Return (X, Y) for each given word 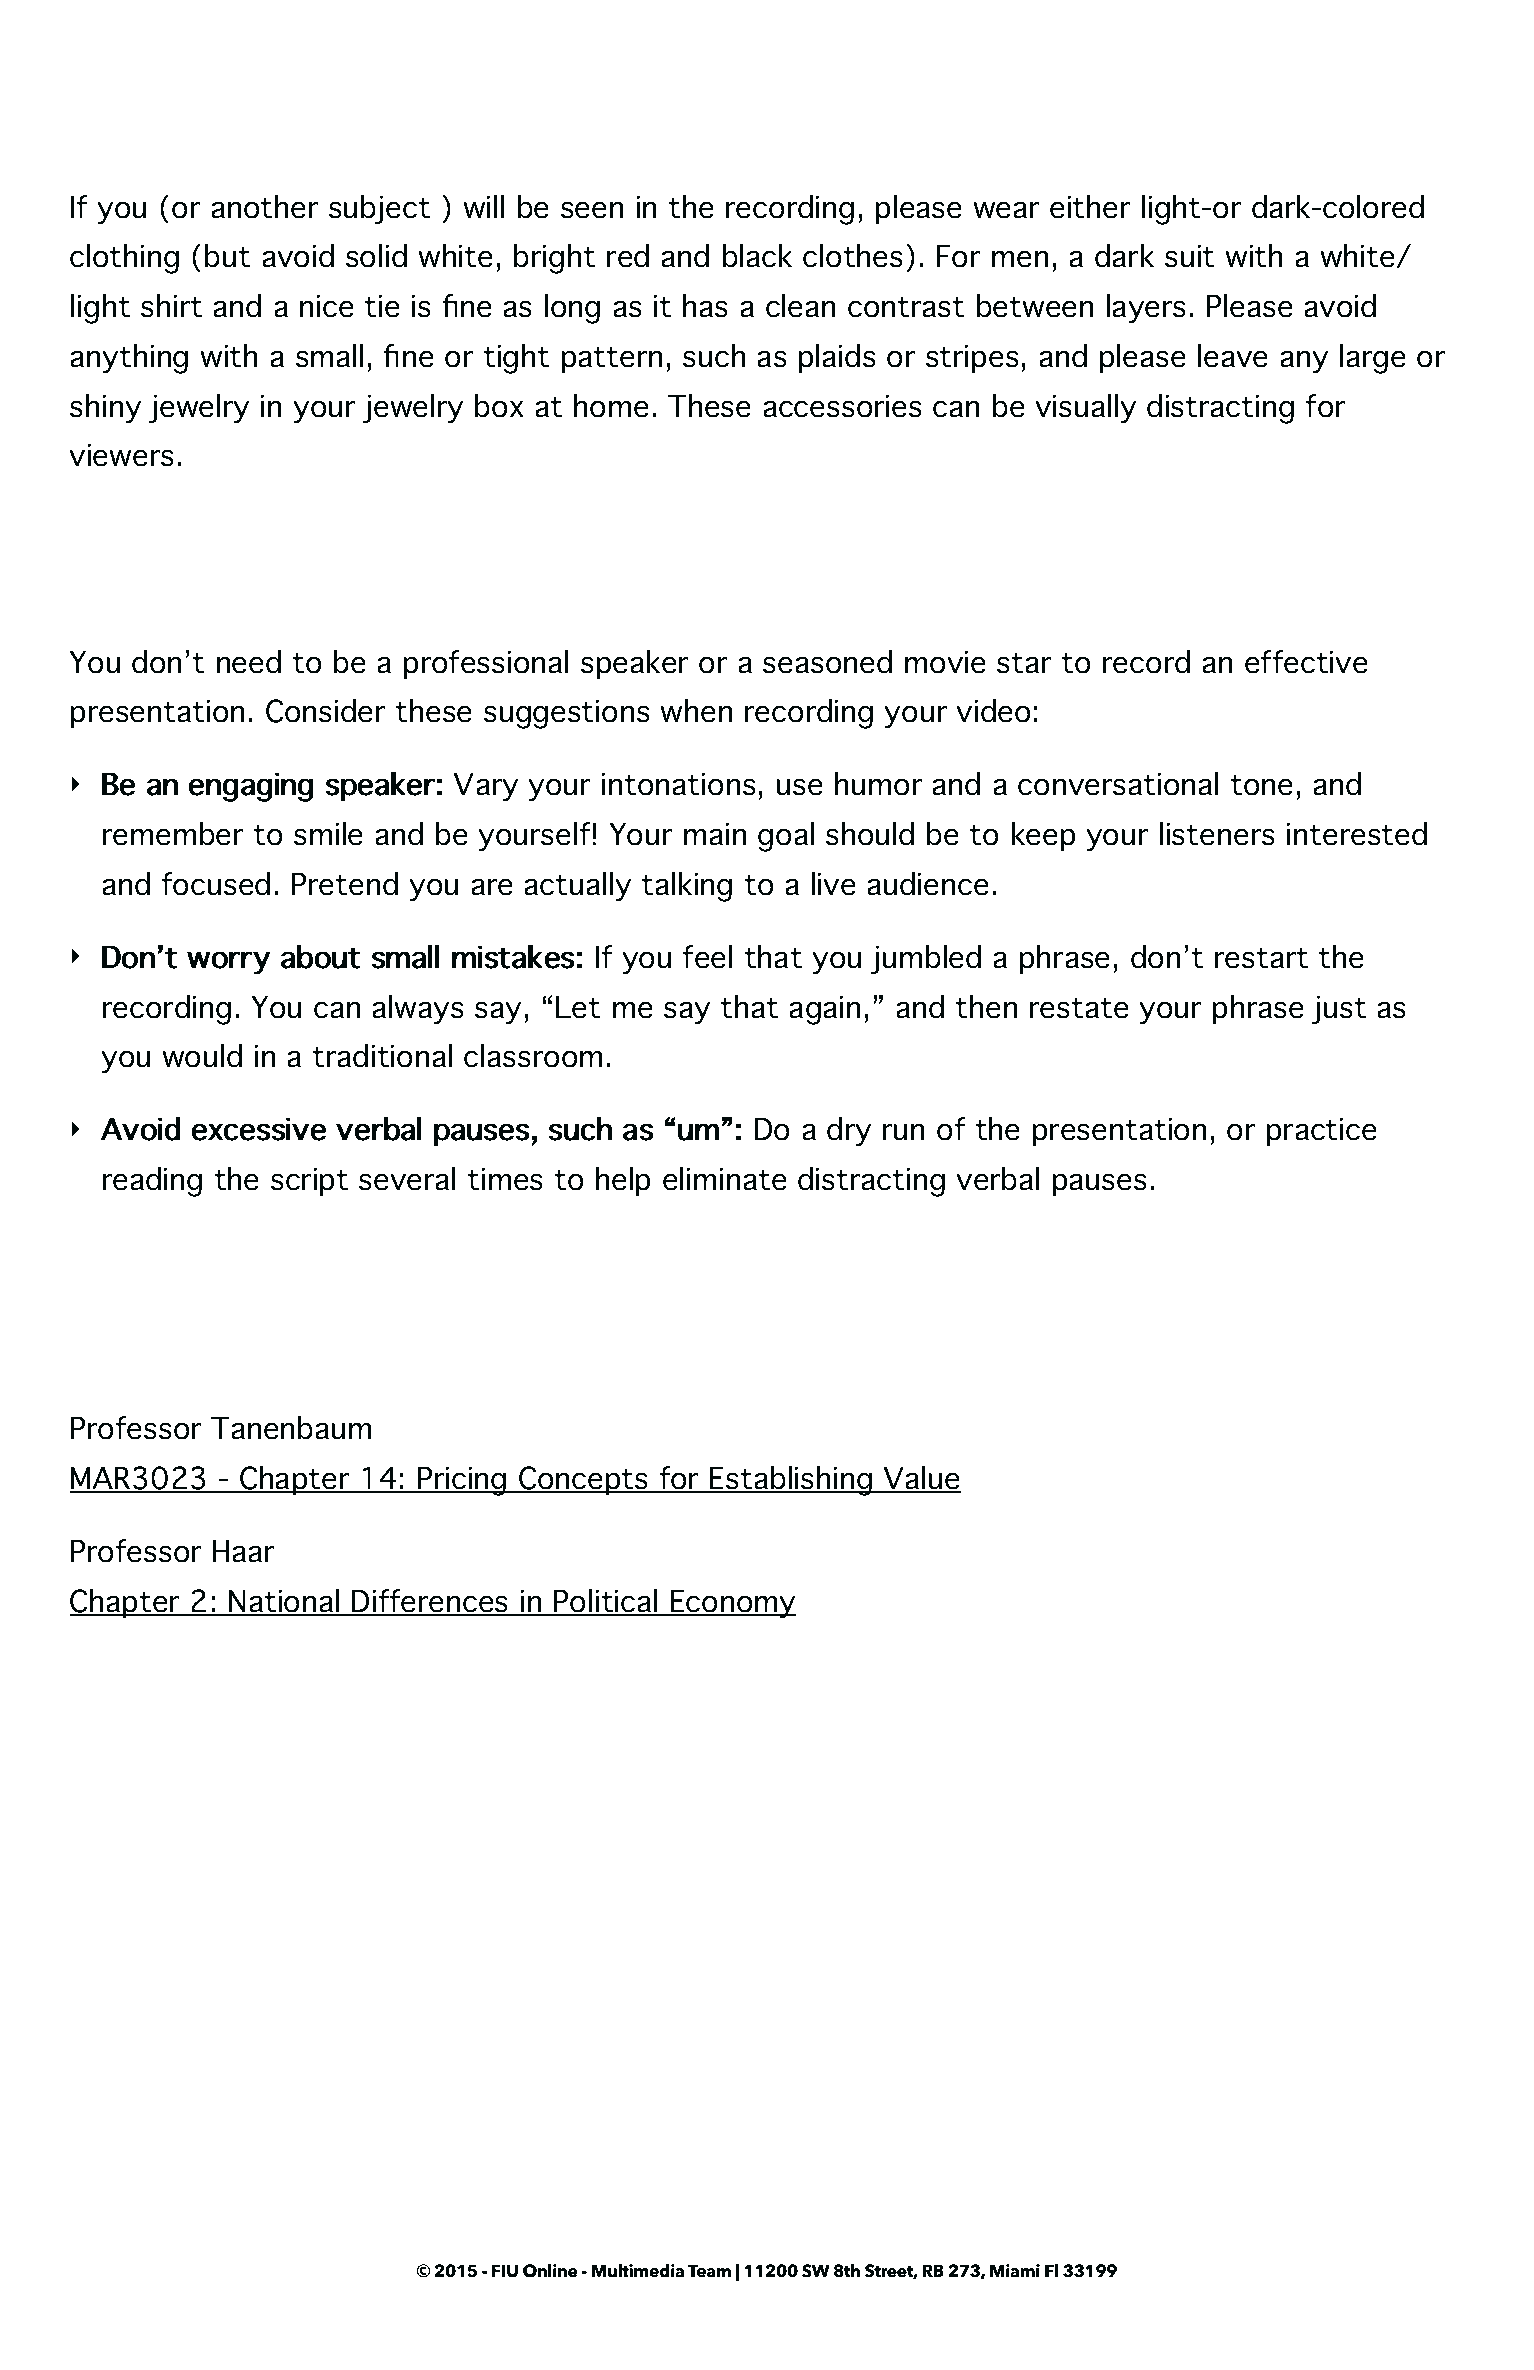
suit (1189, 256)
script (309, 1182)
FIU (505, 2271)
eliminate (724, 1179)
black (757, 256)
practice (1321, 1132)
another (264, 207)
